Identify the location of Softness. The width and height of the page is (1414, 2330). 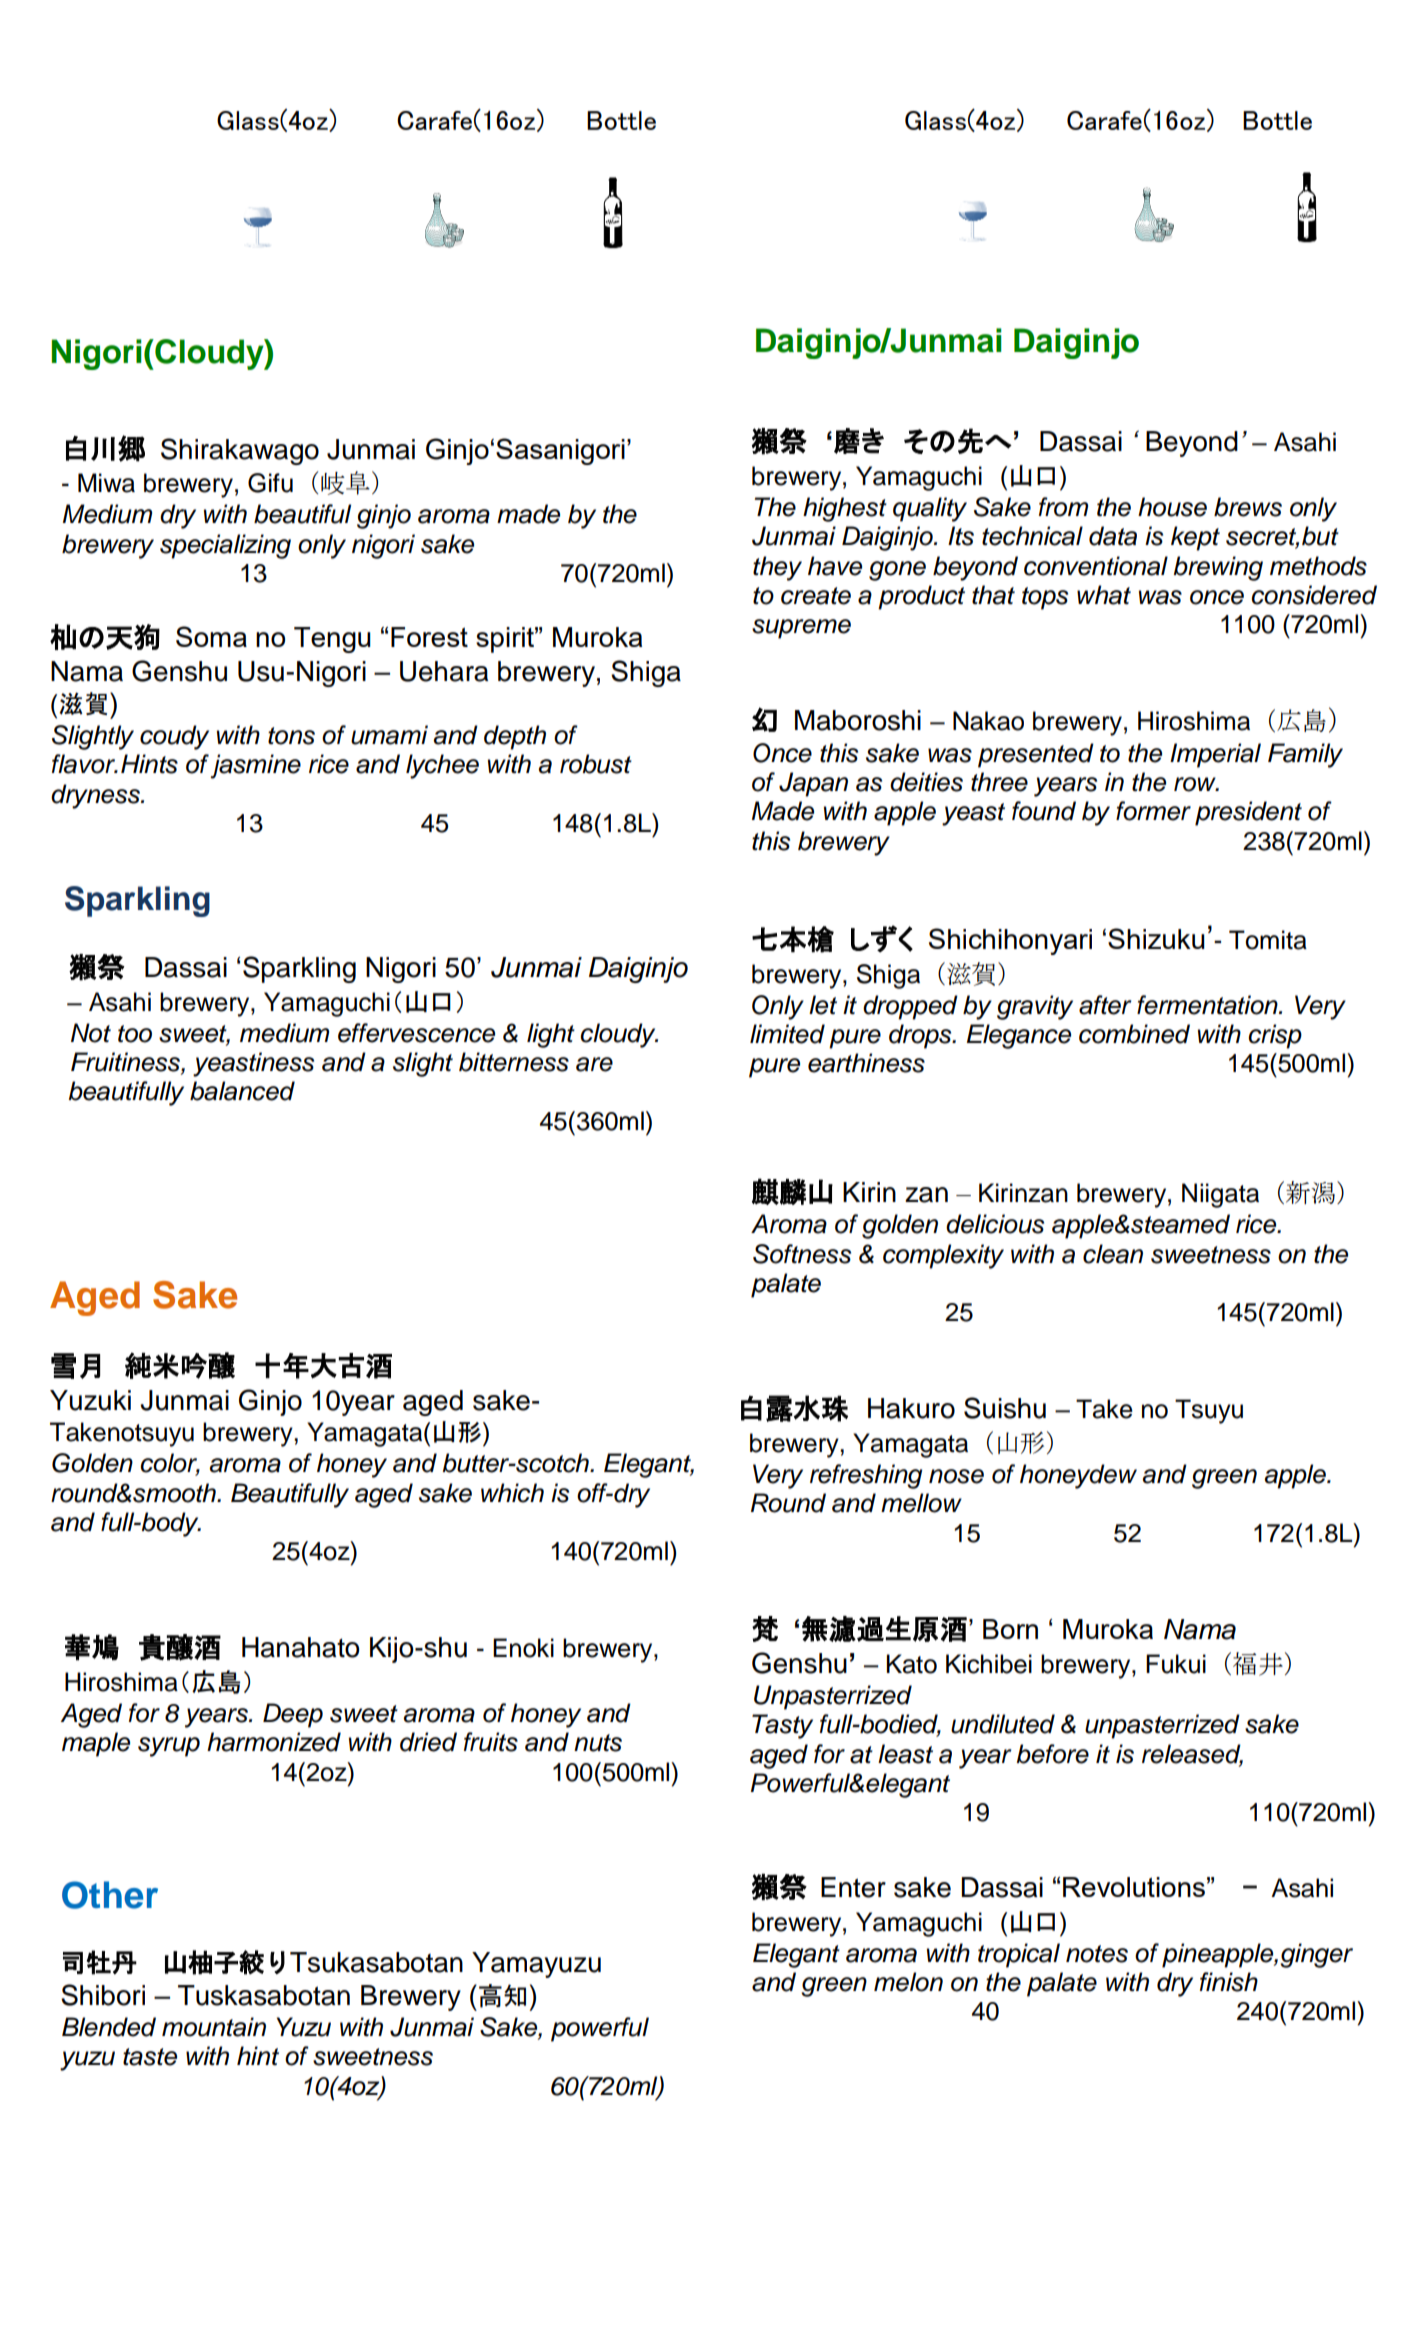
(802, 1254).
